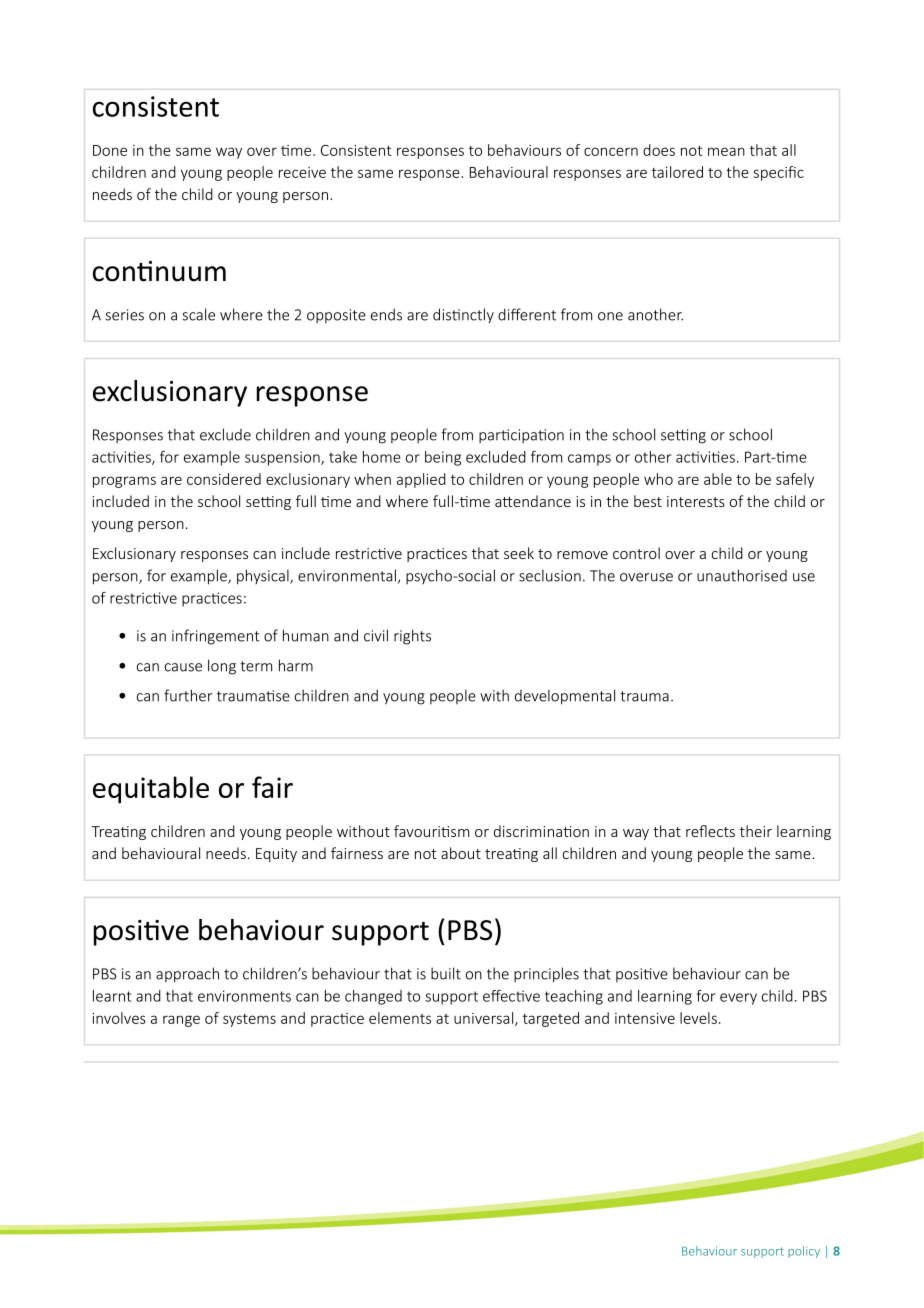 This screenshot has width=924, height=1308. Describe the element at coordinates (110, 150) in the screenshot. I see `Done` at that location.
